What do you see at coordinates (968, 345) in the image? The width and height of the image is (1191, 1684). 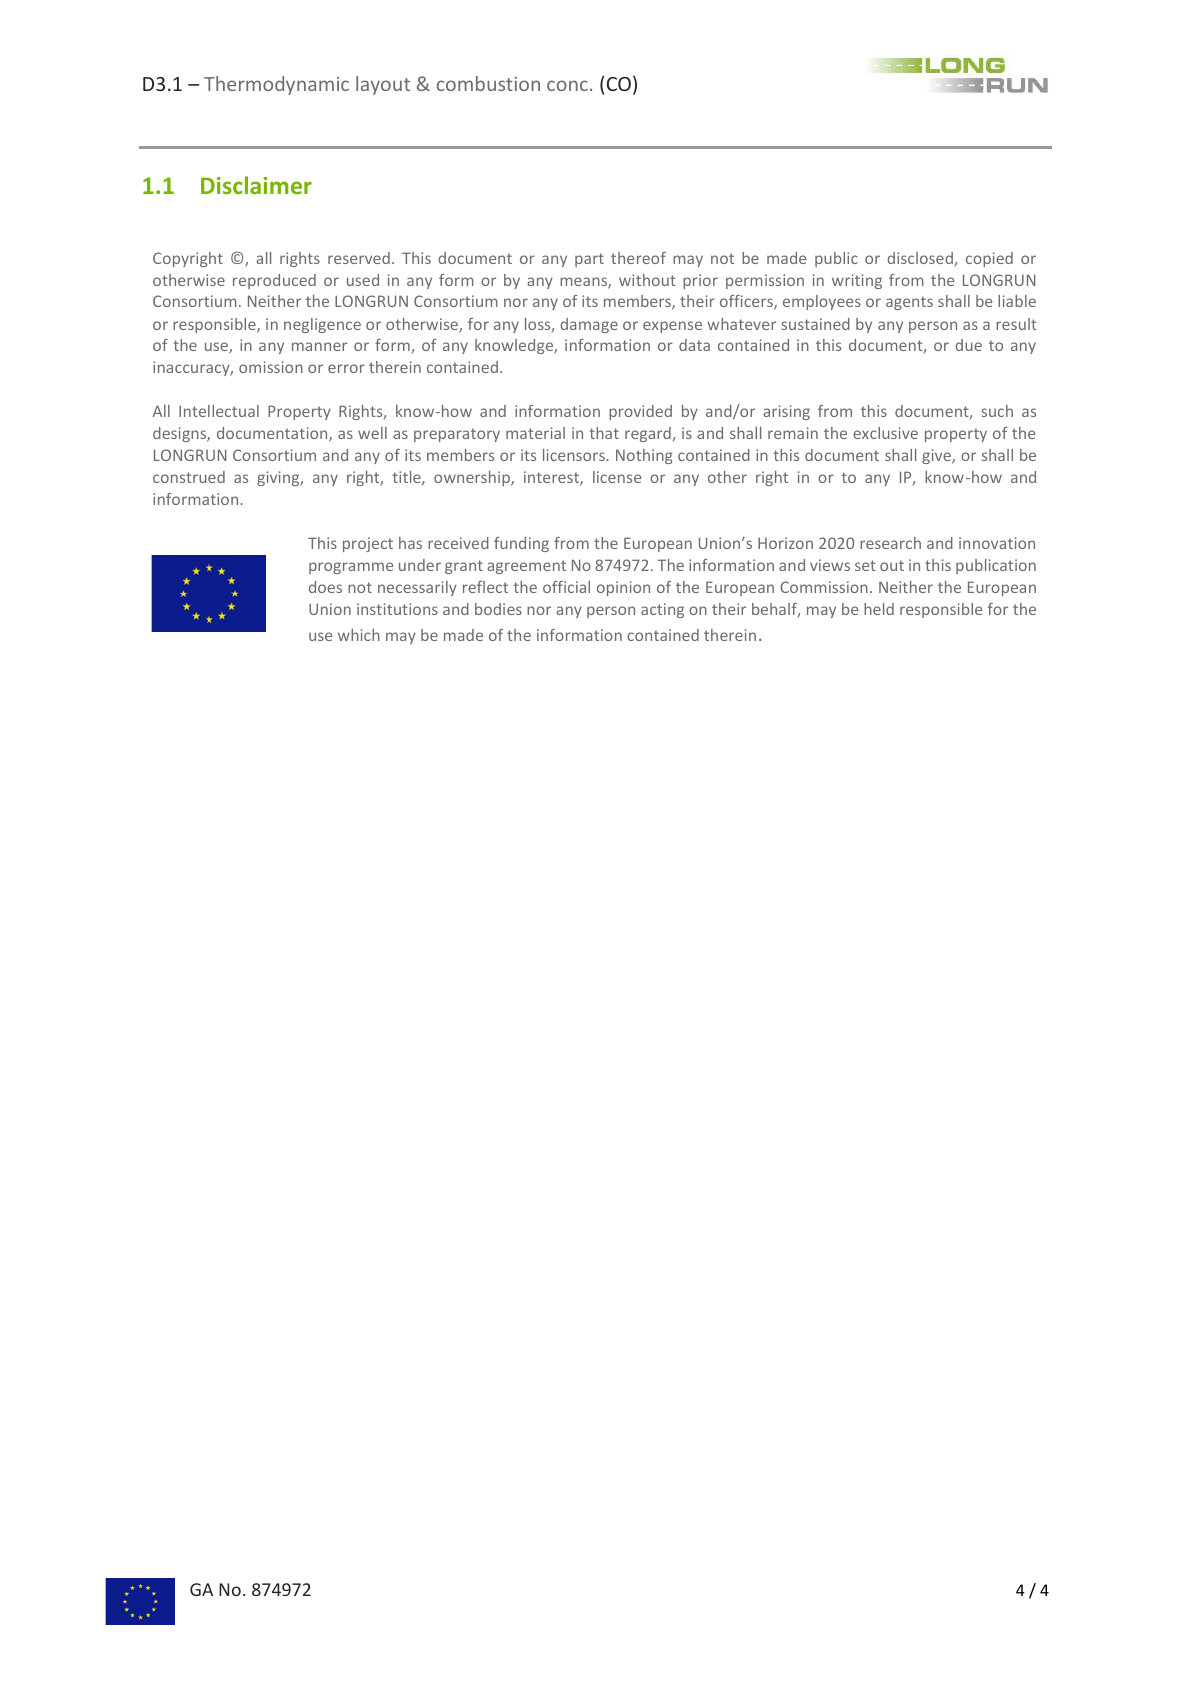 I see `due` at bounding box center [968, 345].
